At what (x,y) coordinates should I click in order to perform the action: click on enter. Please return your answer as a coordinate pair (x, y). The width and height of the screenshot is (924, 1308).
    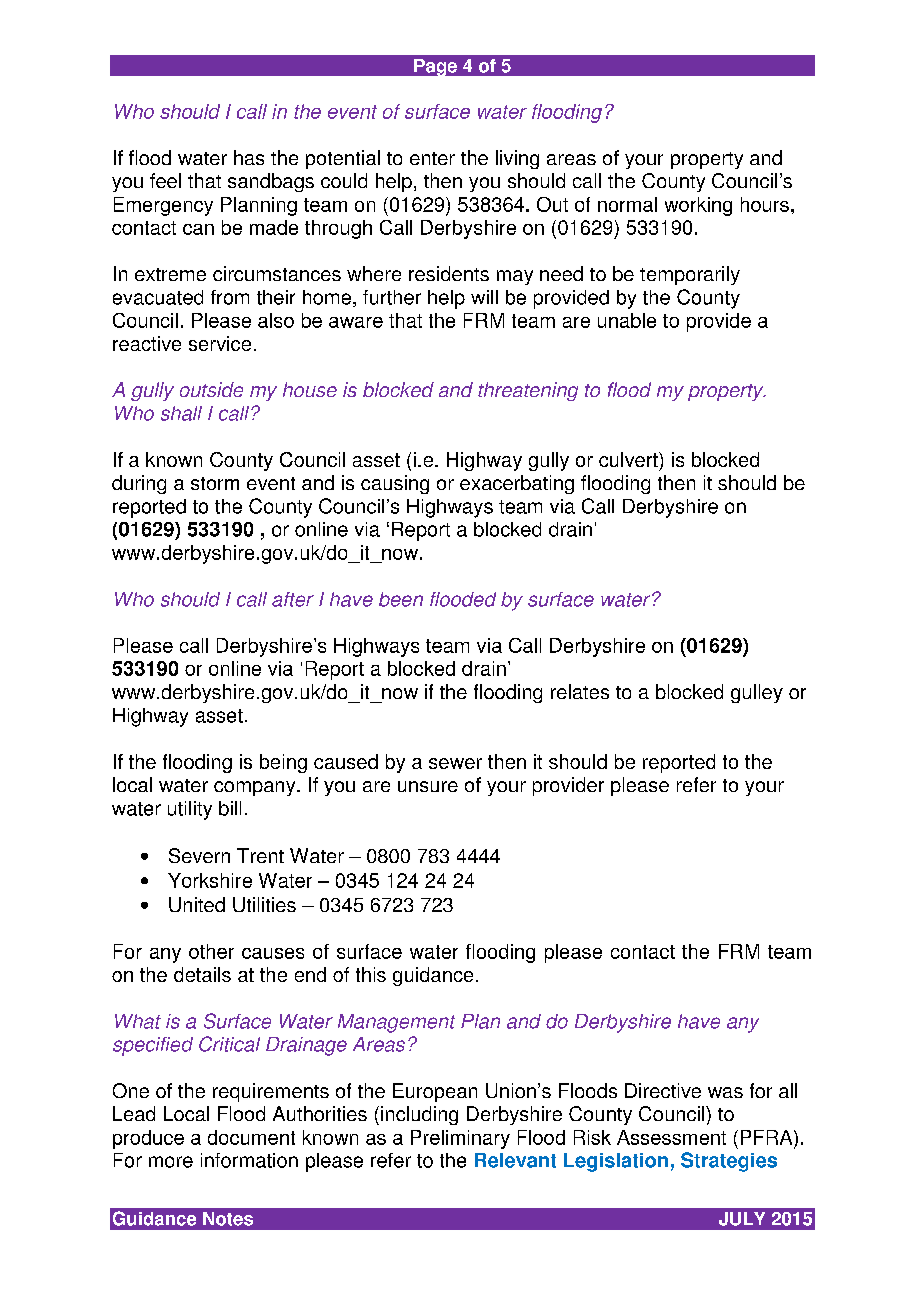
    Looking at the image, I should click on (432, 158).
